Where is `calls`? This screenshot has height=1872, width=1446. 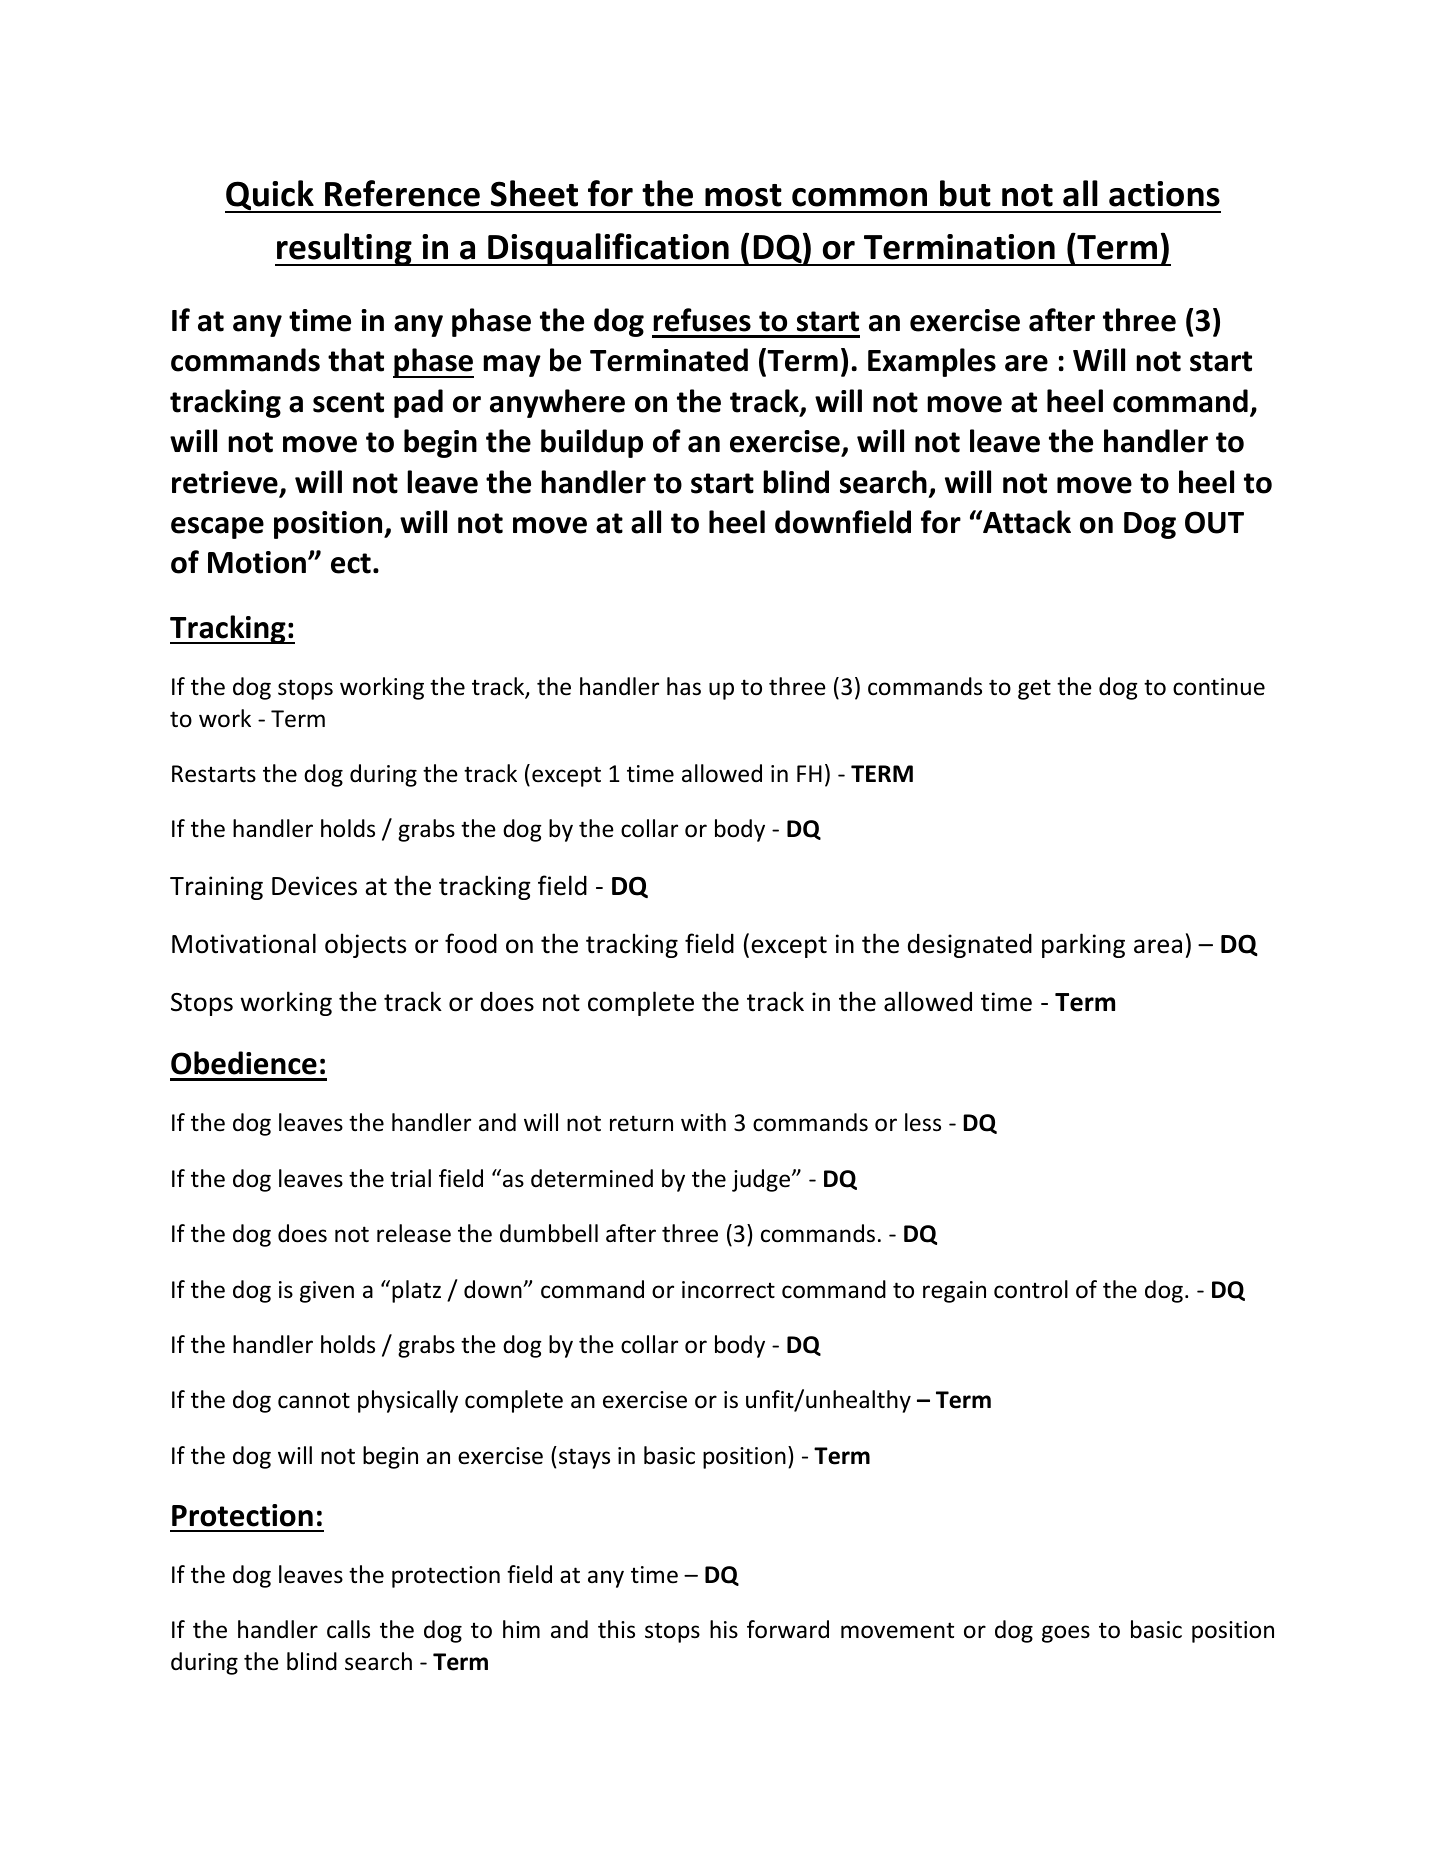
calls is located at coordinates (348, 1629).
